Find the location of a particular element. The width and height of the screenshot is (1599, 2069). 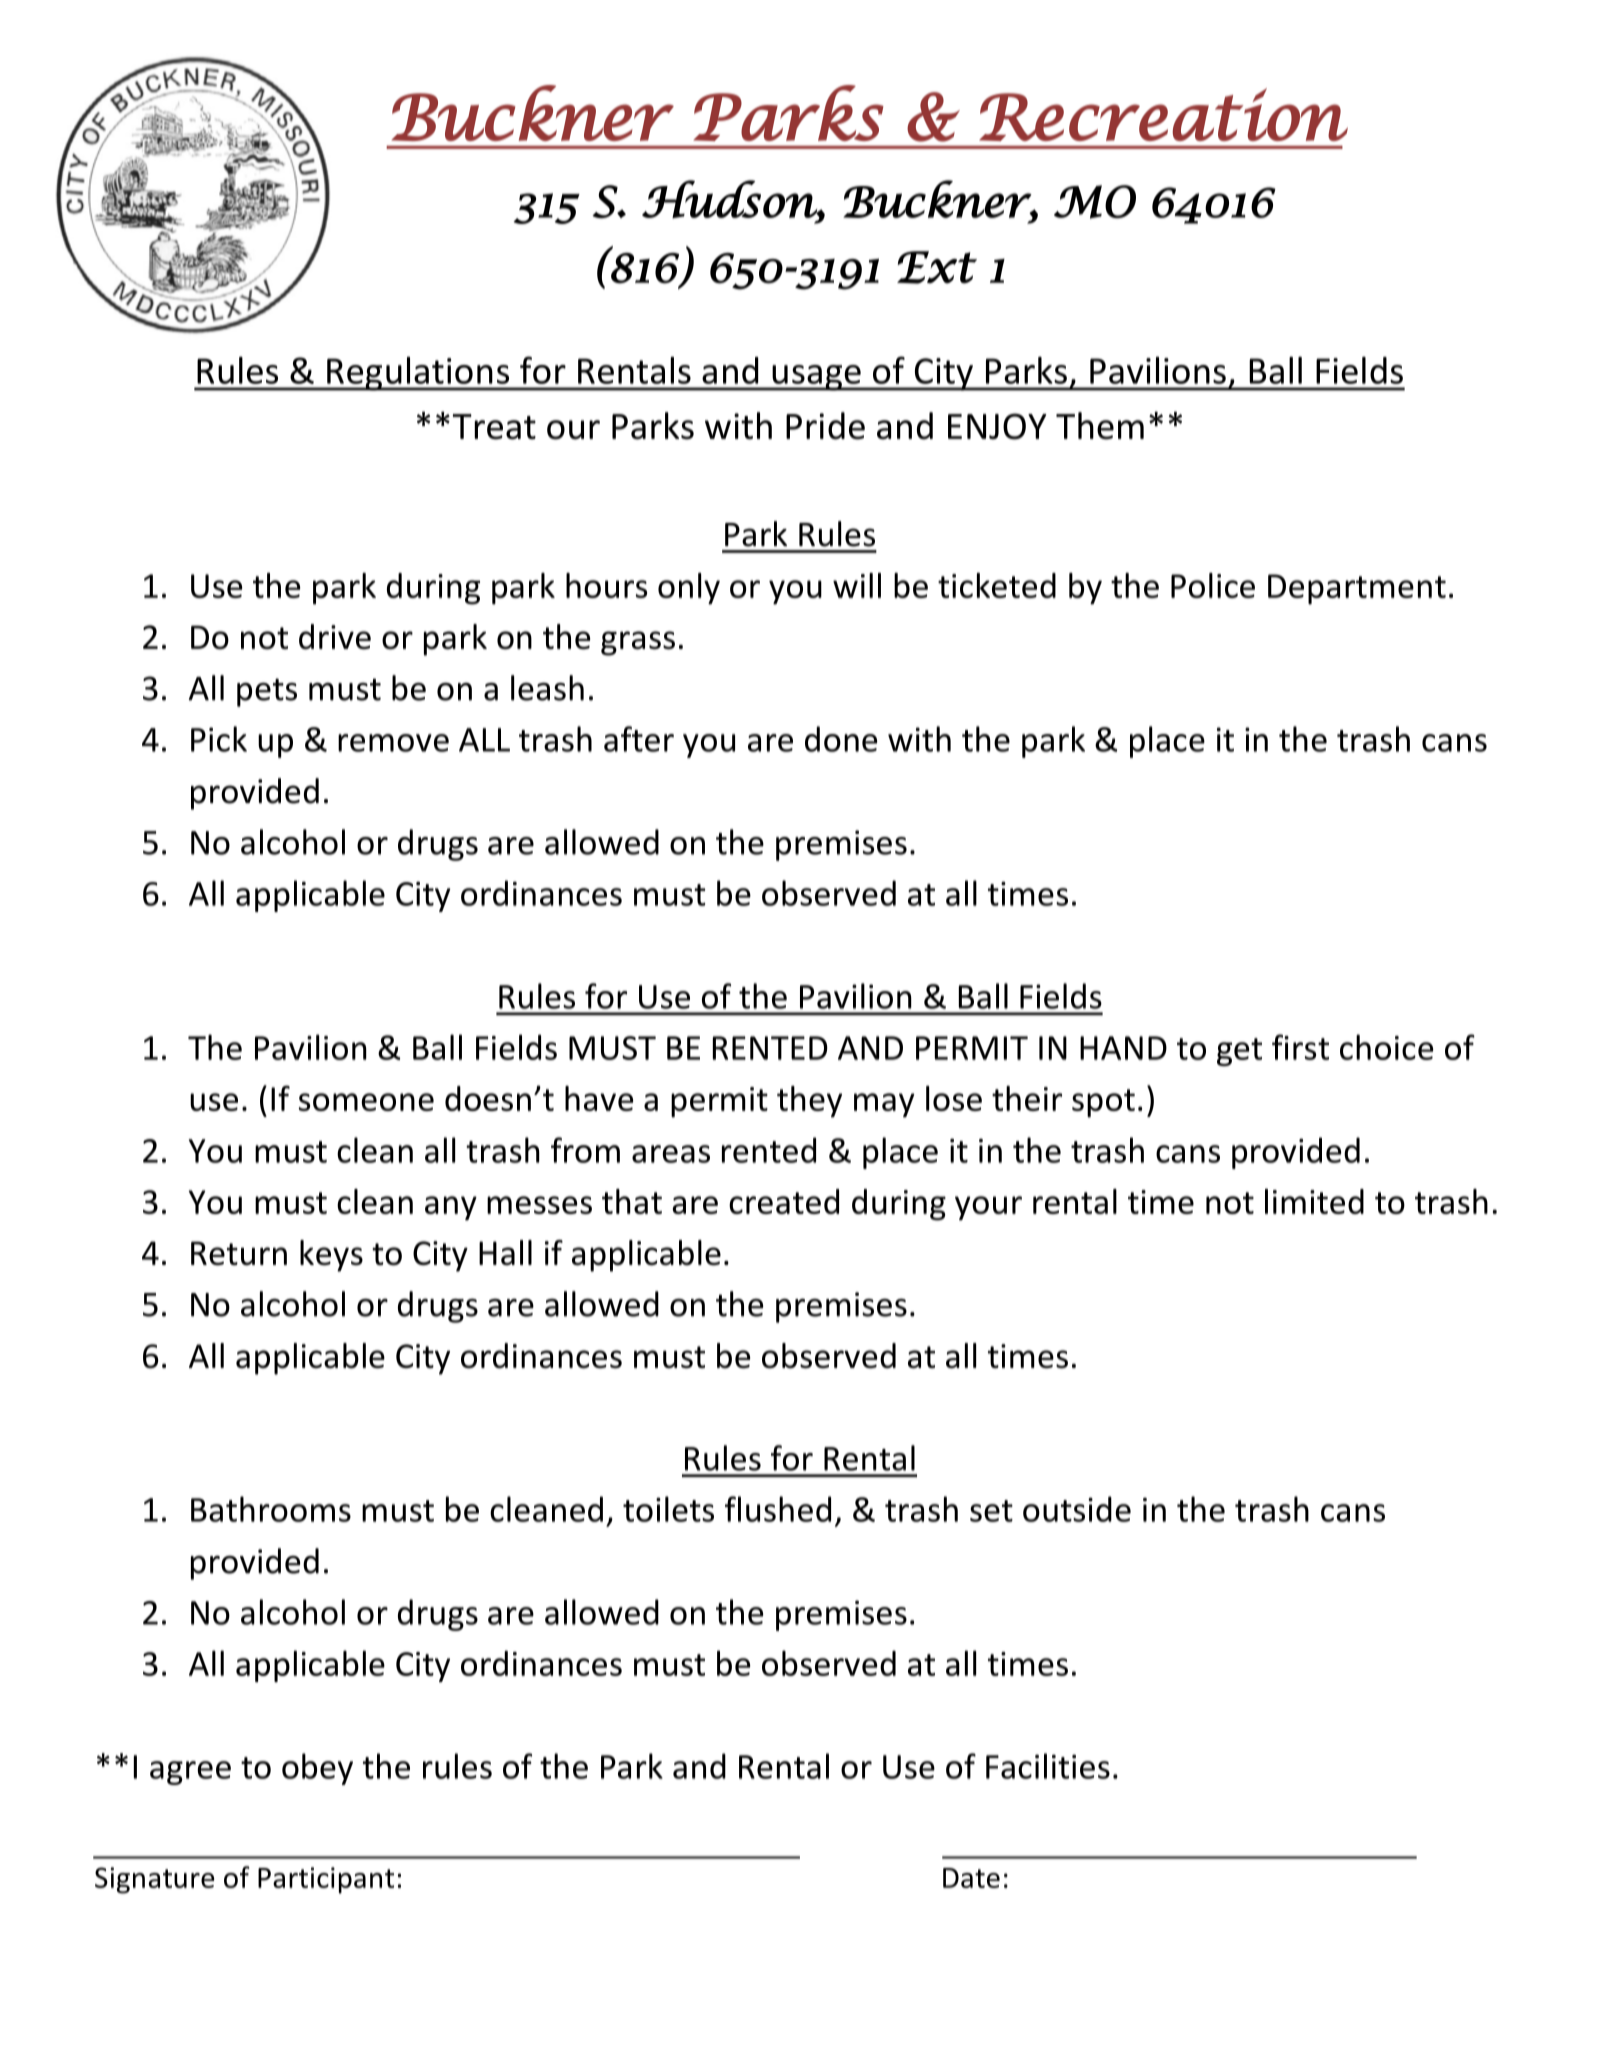

get is located at coordinates (1239, 1052).
